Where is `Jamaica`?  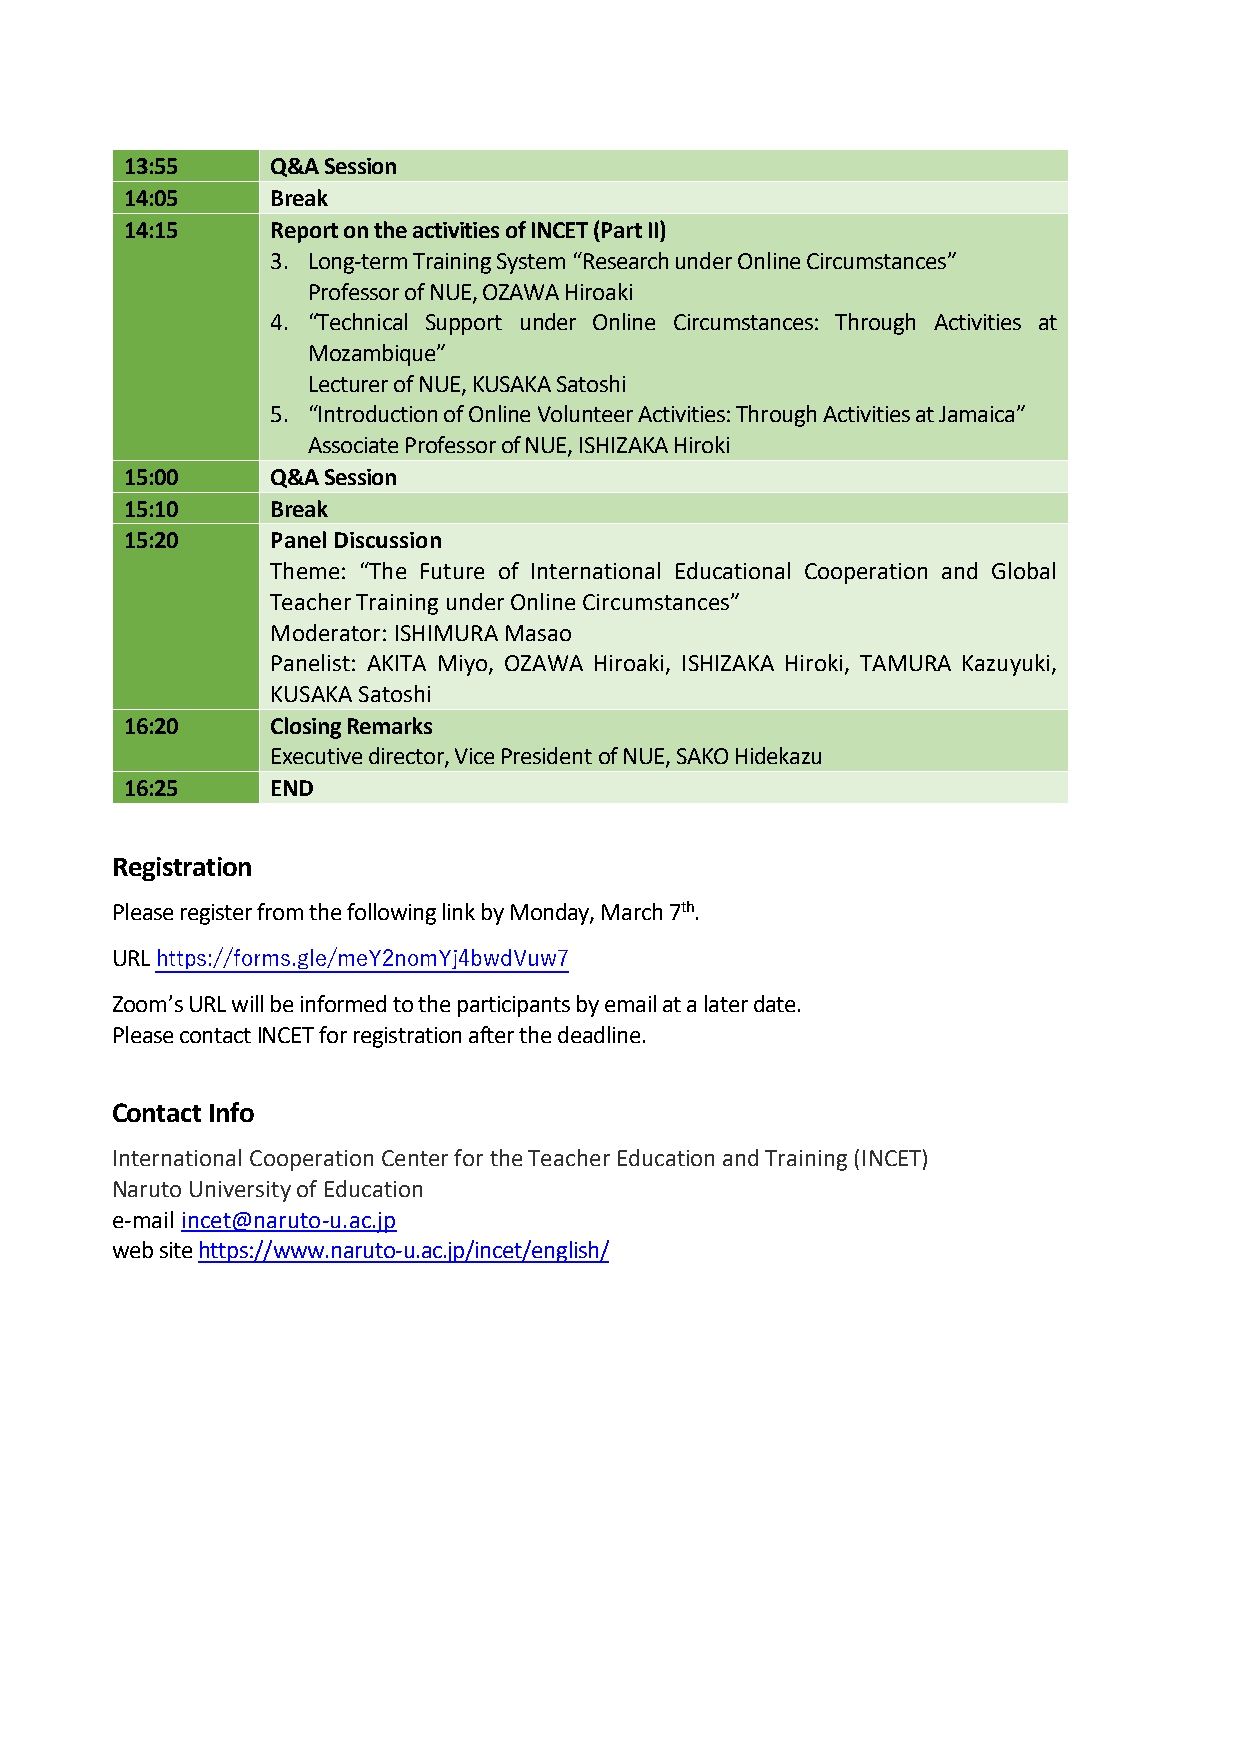 Jamaica is located at coordinates (976, 414).
